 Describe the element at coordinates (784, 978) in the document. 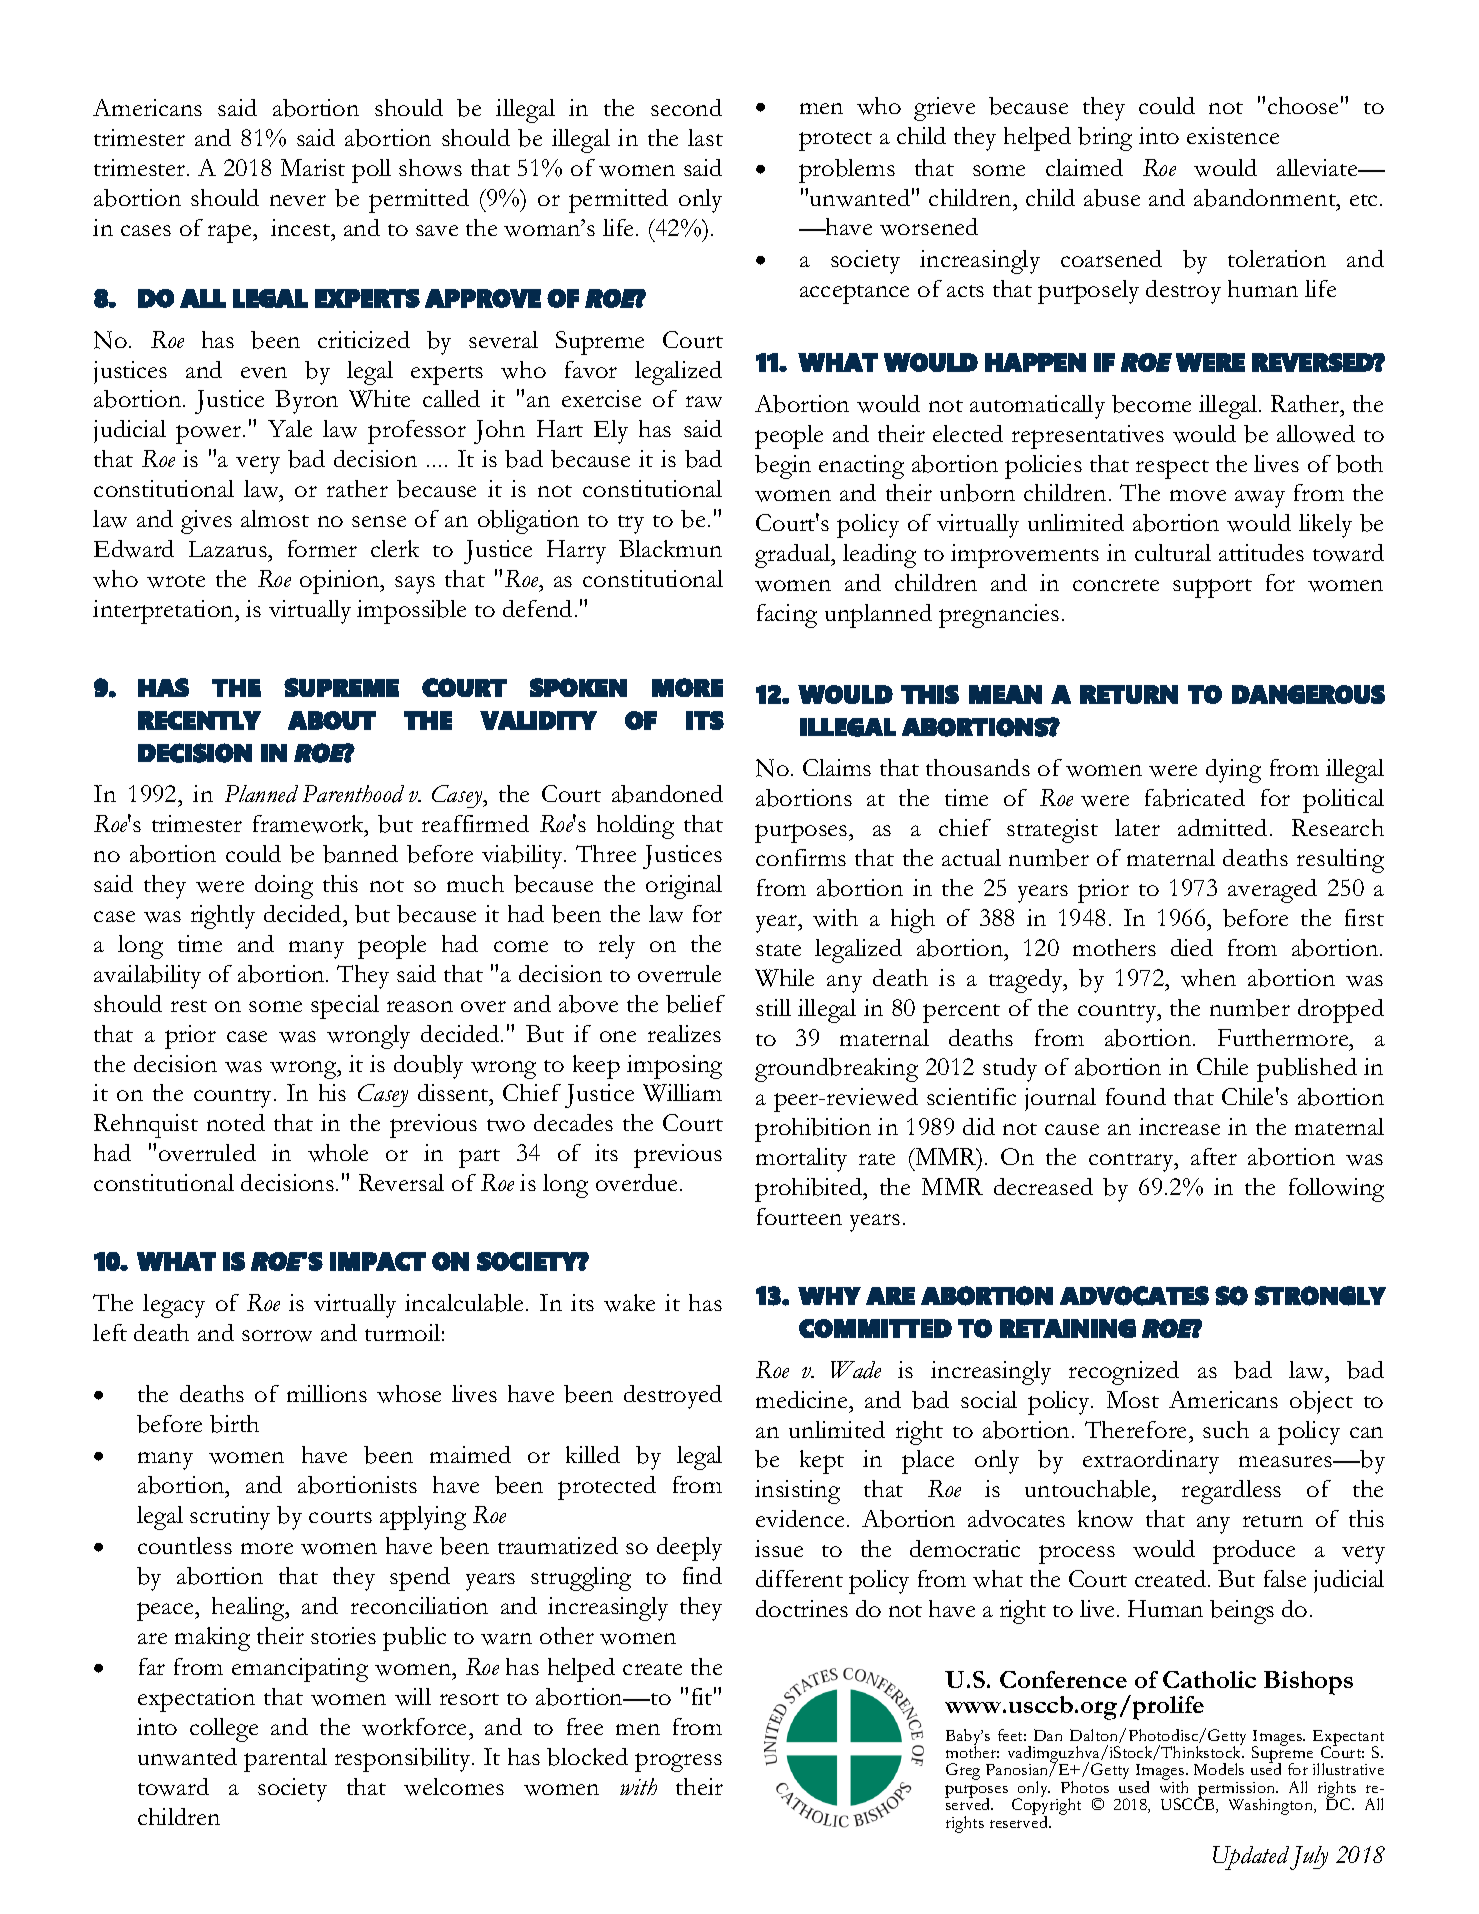

I see `While` at that location.
